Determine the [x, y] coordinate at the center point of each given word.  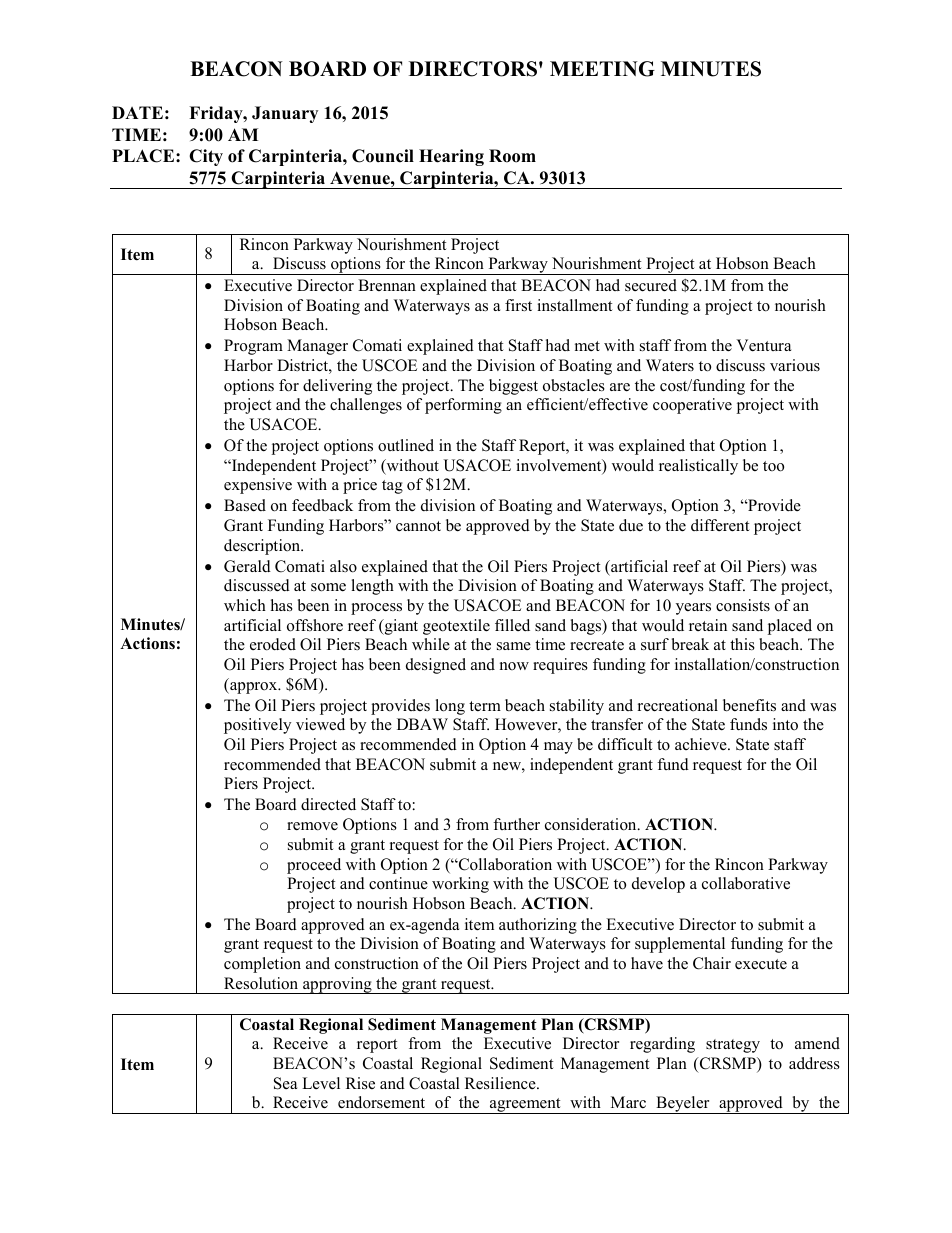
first [518, 305]
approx [254, 688]
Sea [285, 1083]
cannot [418, 526]
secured [651, 285]
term [485, 706]
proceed [314, 866]
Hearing [451, 157]
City [206, 157]
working [460, 885]
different [720, 525]
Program [253, 347]
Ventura [763, 345]
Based [245, 505]
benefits [749, 705]
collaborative [746, 883]
